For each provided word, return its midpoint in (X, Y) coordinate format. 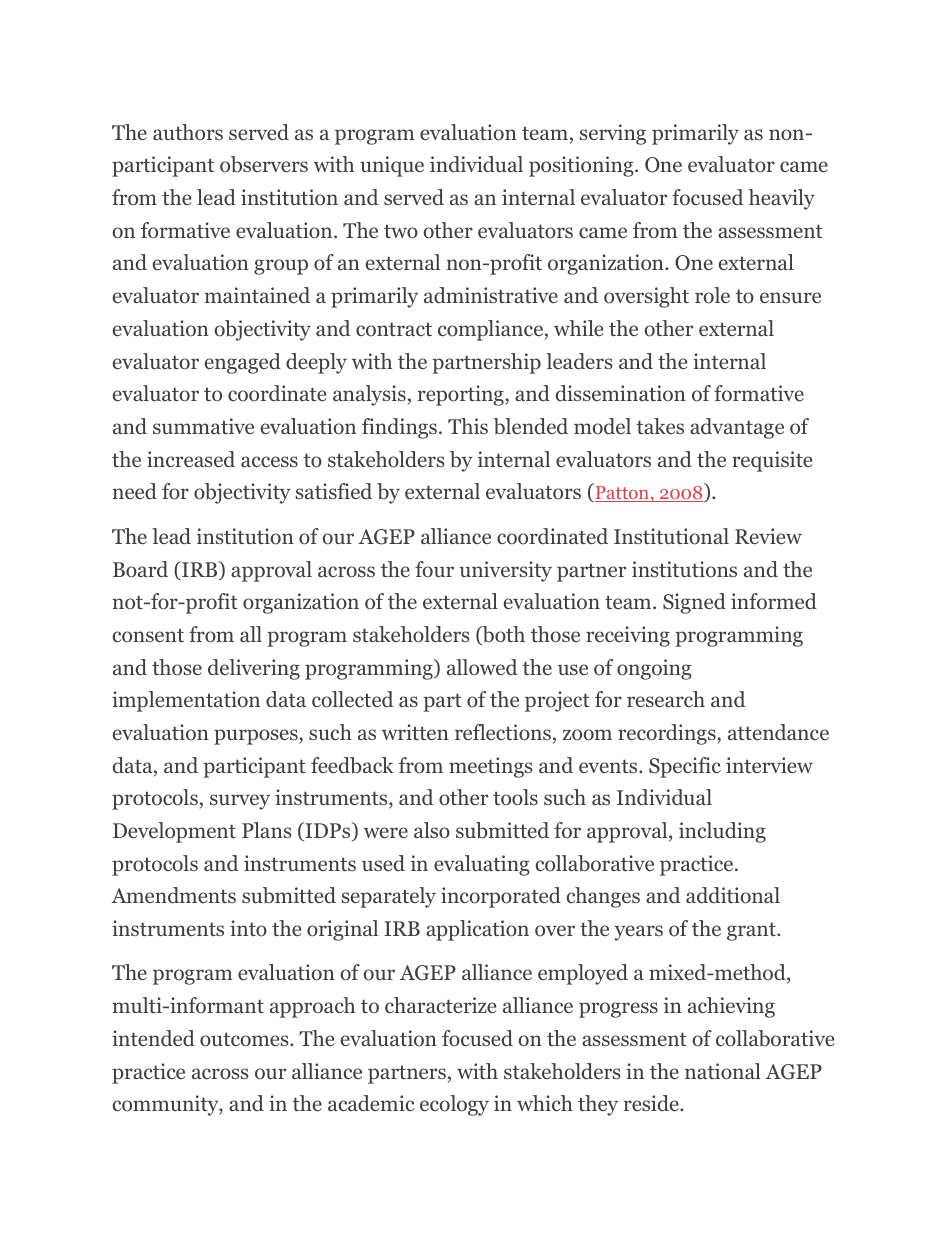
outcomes (245, 1039)
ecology (454, 1105)
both (502, 635)
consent (148, 635)
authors (188, 132)
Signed (694, 603)
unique (392, 166)
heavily (781, 199)
